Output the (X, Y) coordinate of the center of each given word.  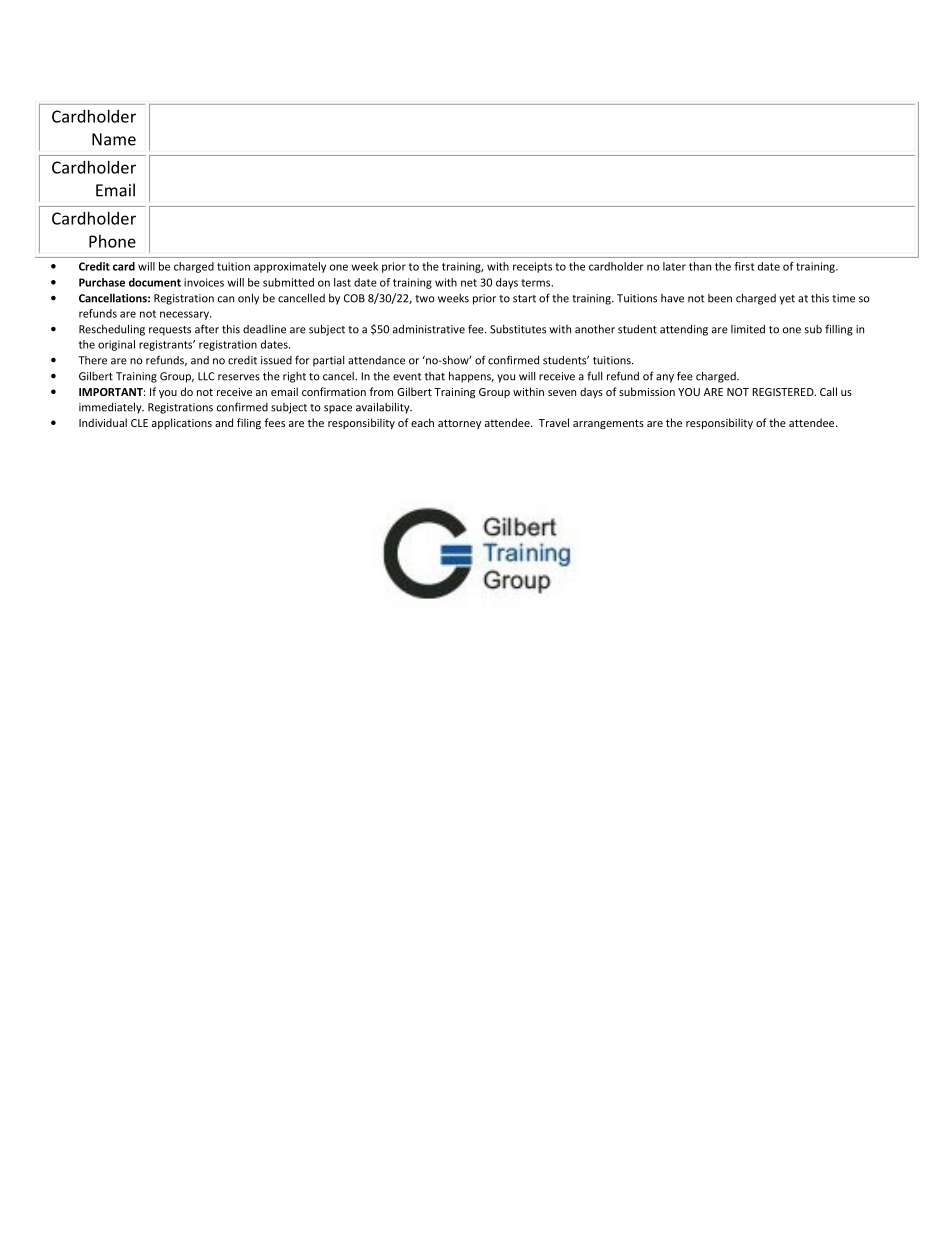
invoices (204, 282)
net (469, 283)
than (700, 266)
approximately (290, 267)
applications (182, 423)
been (720, 298)
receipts (532, 267)
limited (748, 329)
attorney (459, 424)
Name (114, 139)
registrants (167, 345)
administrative (429, 329)
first (744, 266)
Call (828, 391)
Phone (112, 241)
